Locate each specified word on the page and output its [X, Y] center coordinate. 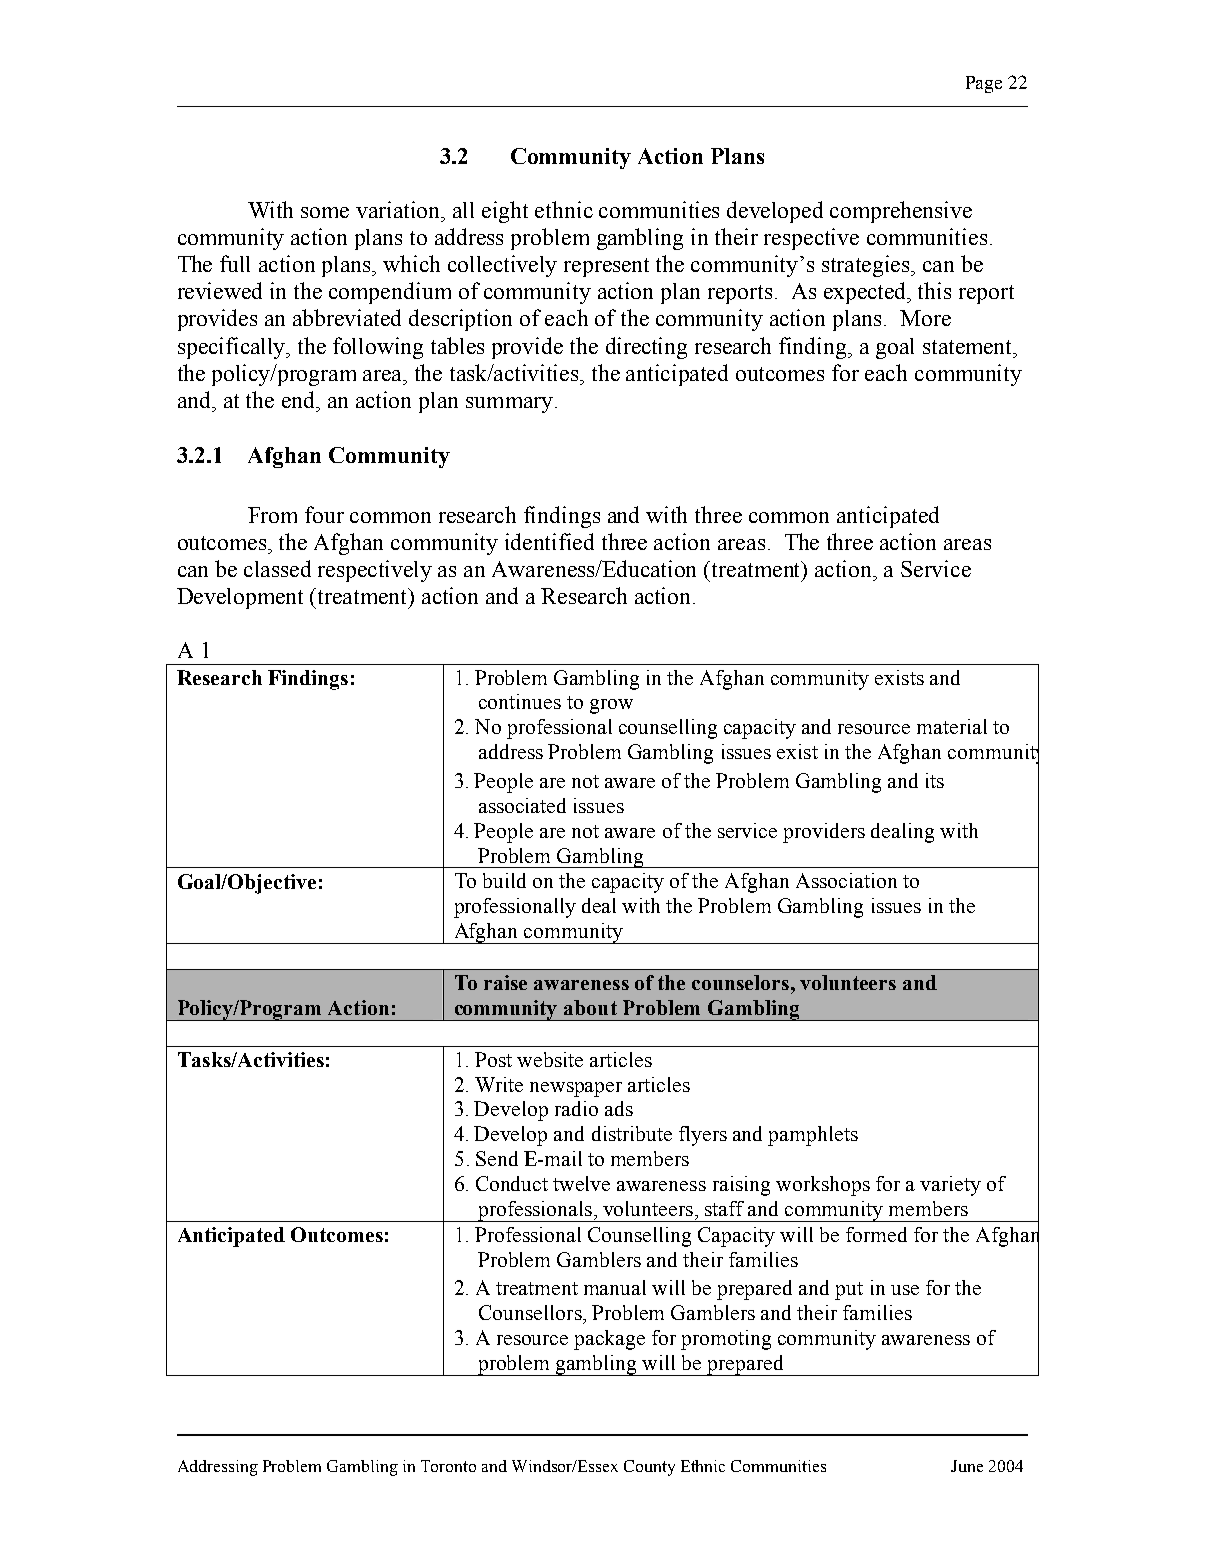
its [935, 780]
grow [611, 706]
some [325, 212]
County [649, 1468]
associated [522, 805]
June [967, 1466]
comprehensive [901, 212]
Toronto [448, 1466]
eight [505, 212]
